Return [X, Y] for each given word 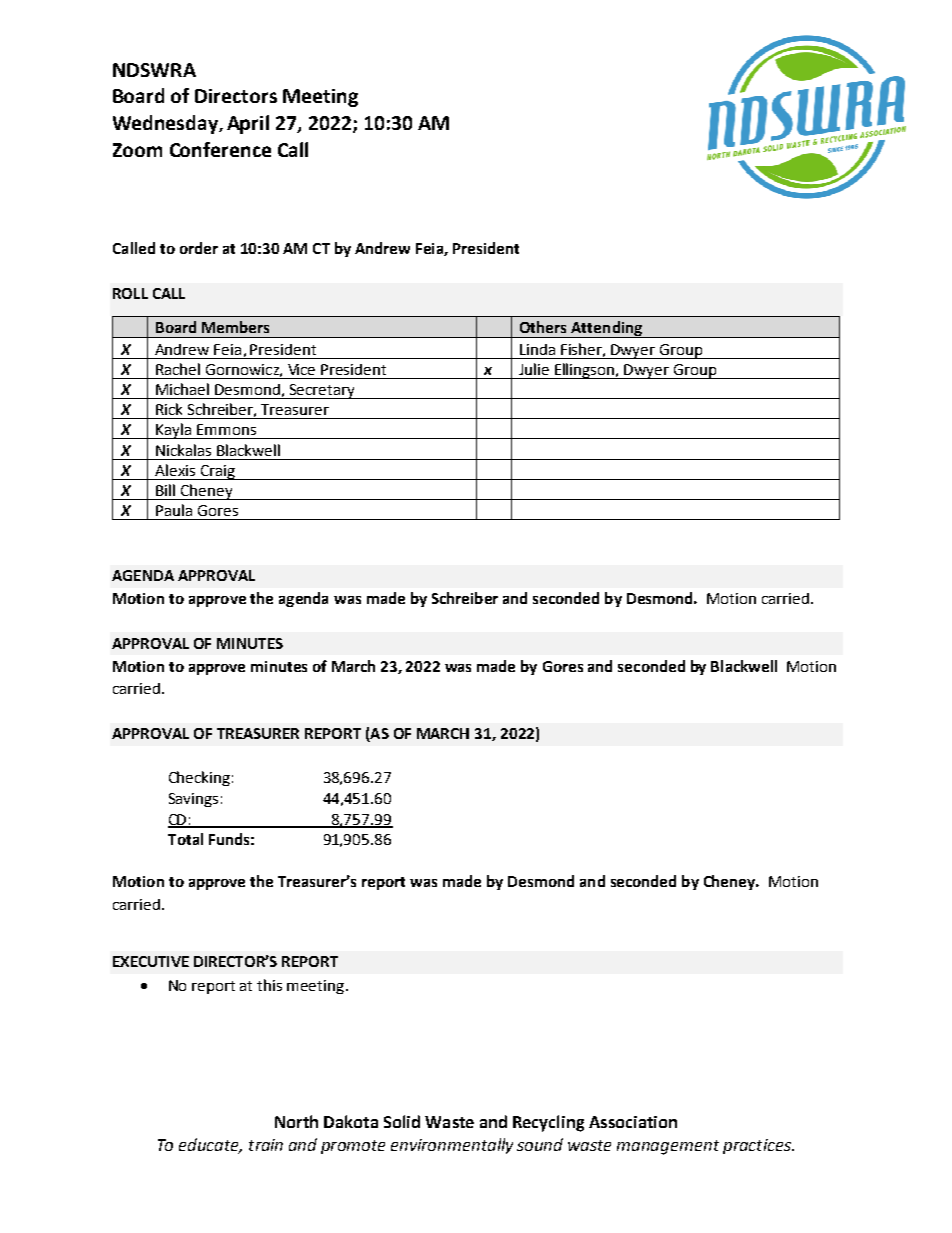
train [266, 1145]
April [248, 124]
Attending [606, 329]
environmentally [452, 1146]
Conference [220, 149]
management [668, 1147]
